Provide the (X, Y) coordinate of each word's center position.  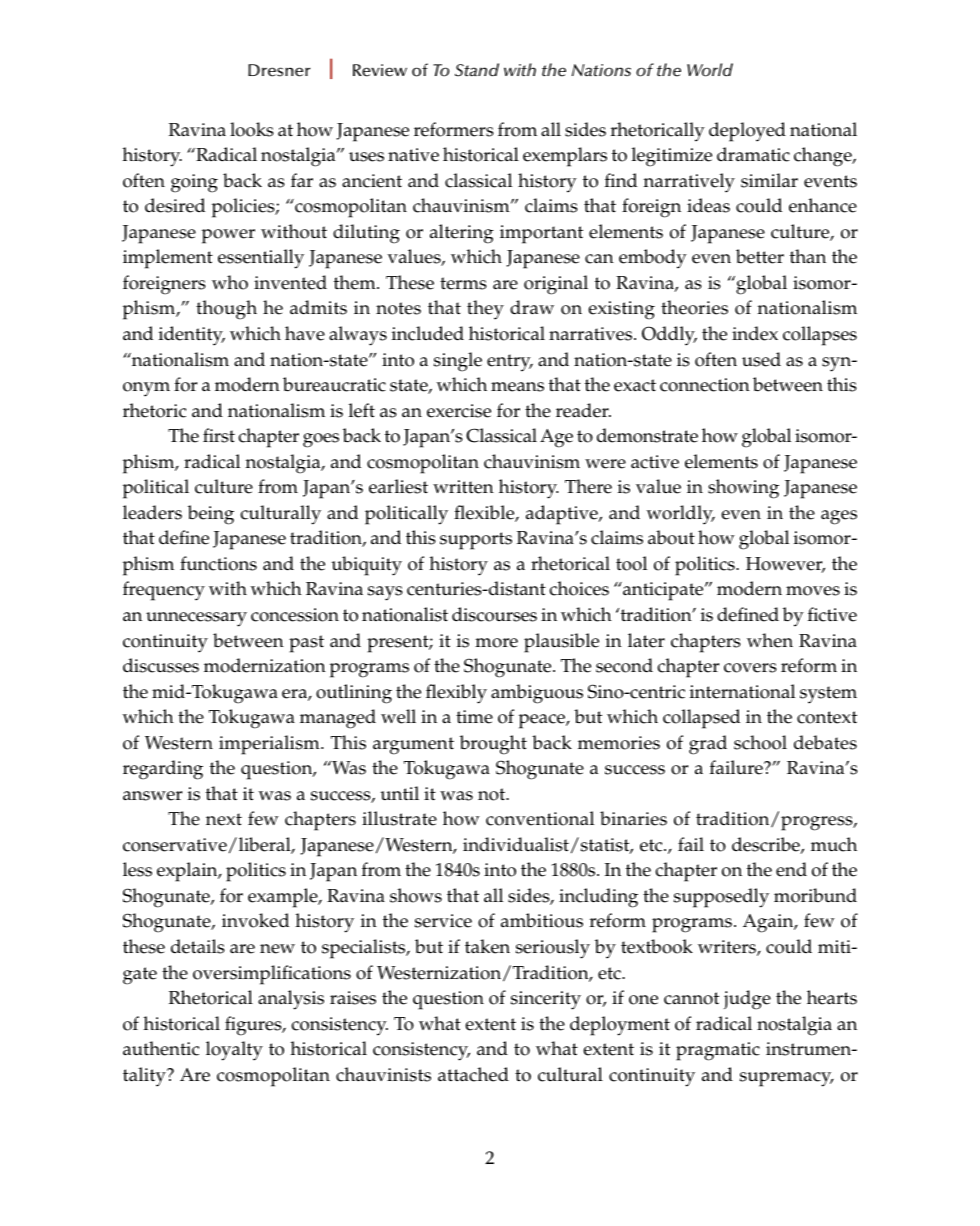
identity (192, 336)
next (224, 819)
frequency (164, 591)
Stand (477, 70)
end (791, 869)
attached (473, 1074)
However (785, 565)
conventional (540, 818)
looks (252, 129)
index (755, 333)
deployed (747, 132)
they (485, 310)
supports (476, 541)
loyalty (234, 1051)
